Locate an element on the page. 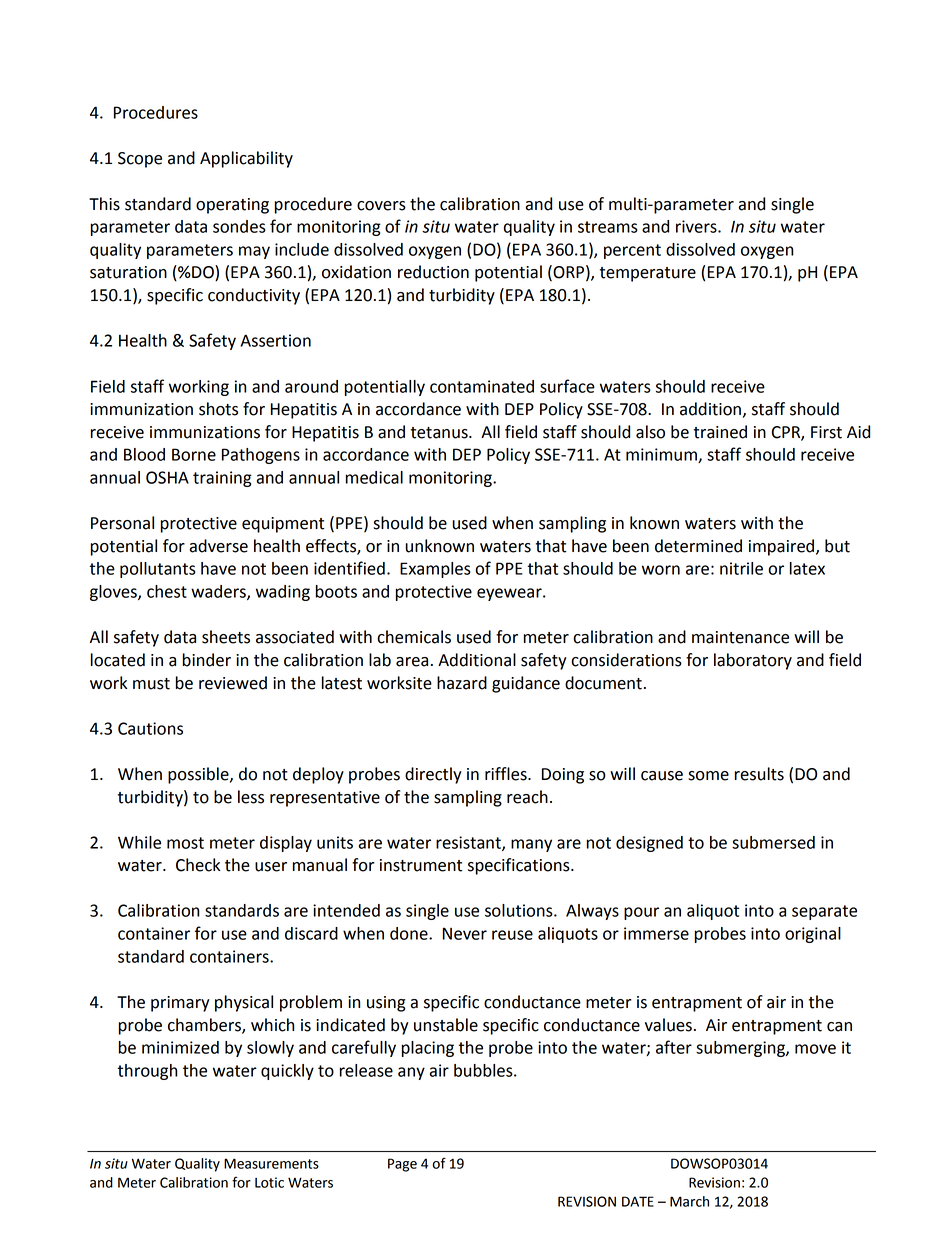 The height and width of the page is (1233, 952). Measurements is located at coordinates (271, 1163).
